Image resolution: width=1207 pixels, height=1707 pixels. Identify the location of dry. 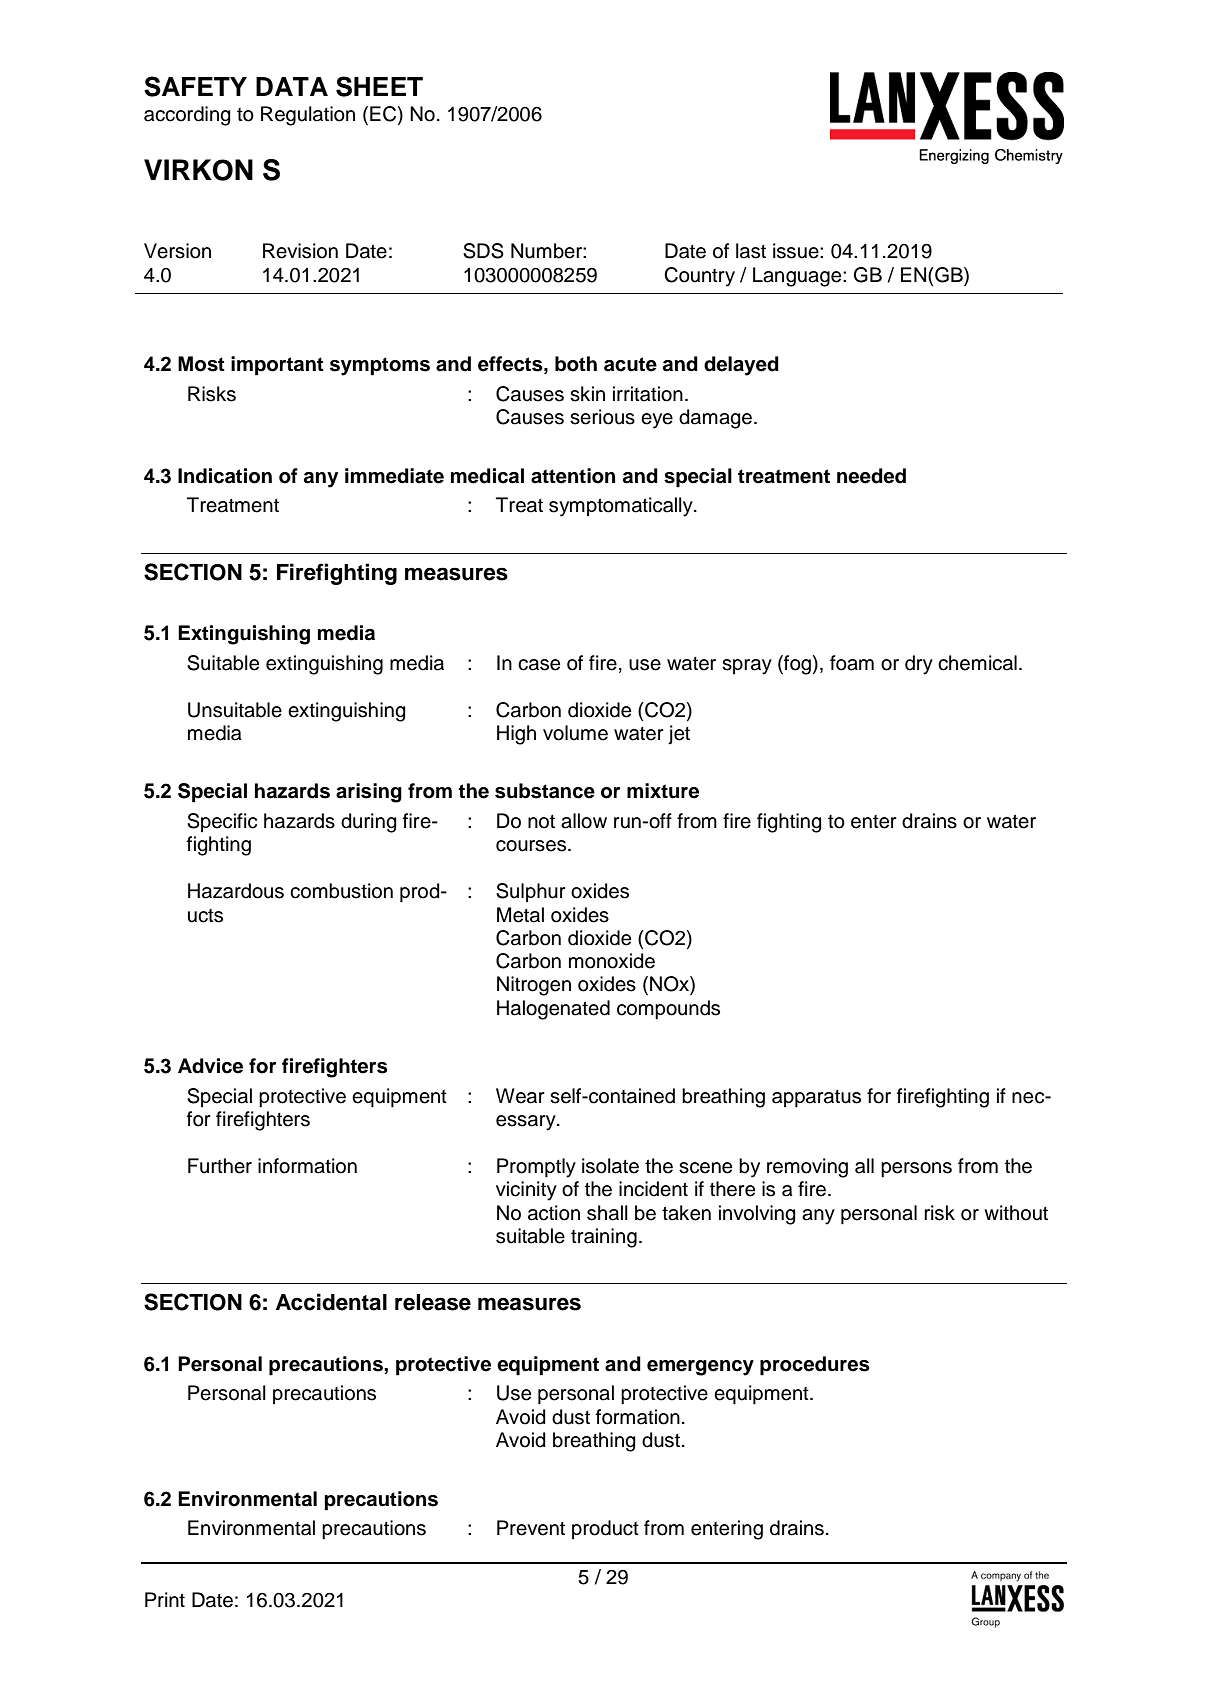
(919, 665).
